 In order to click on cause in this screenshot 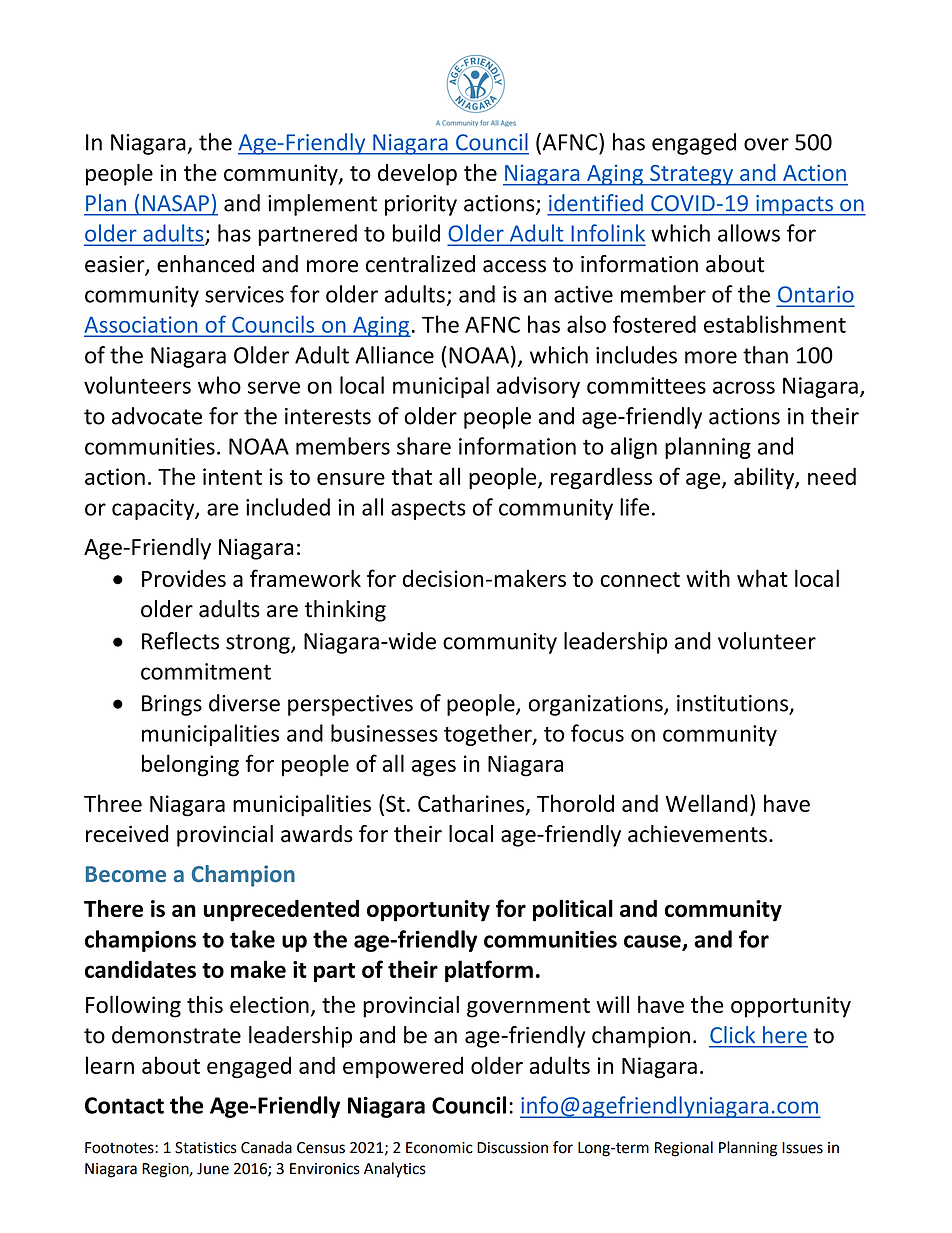, I will do `click(653, 942)`.
